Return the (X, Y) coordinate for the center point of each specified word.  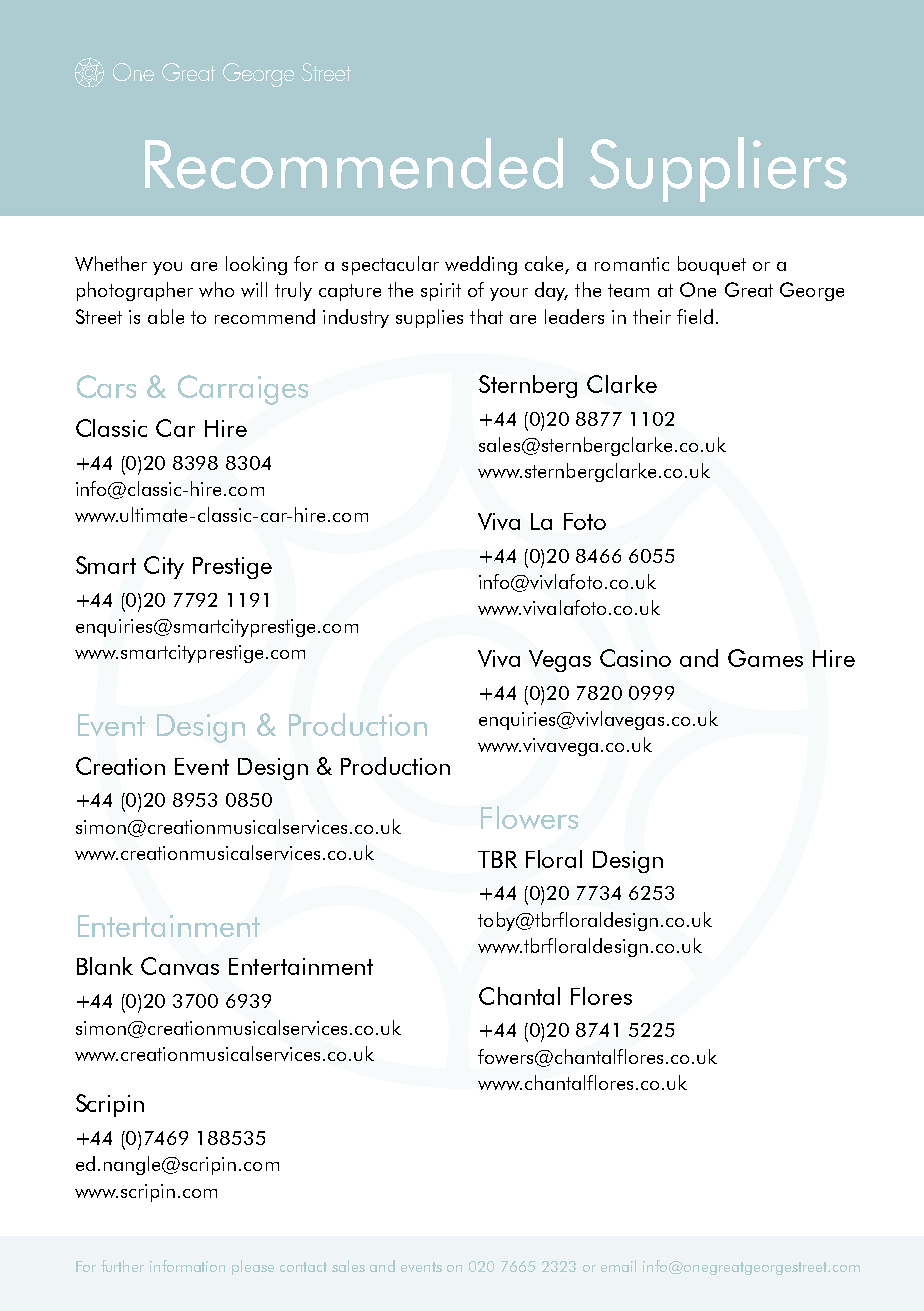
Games (765, 658)
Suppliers (718, 169)
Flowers (529, 817)
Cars (106, 386)
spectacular (390, 265)
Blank (105, 966)
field (695, 316)
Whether (111, 263)
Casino (635, 658)
